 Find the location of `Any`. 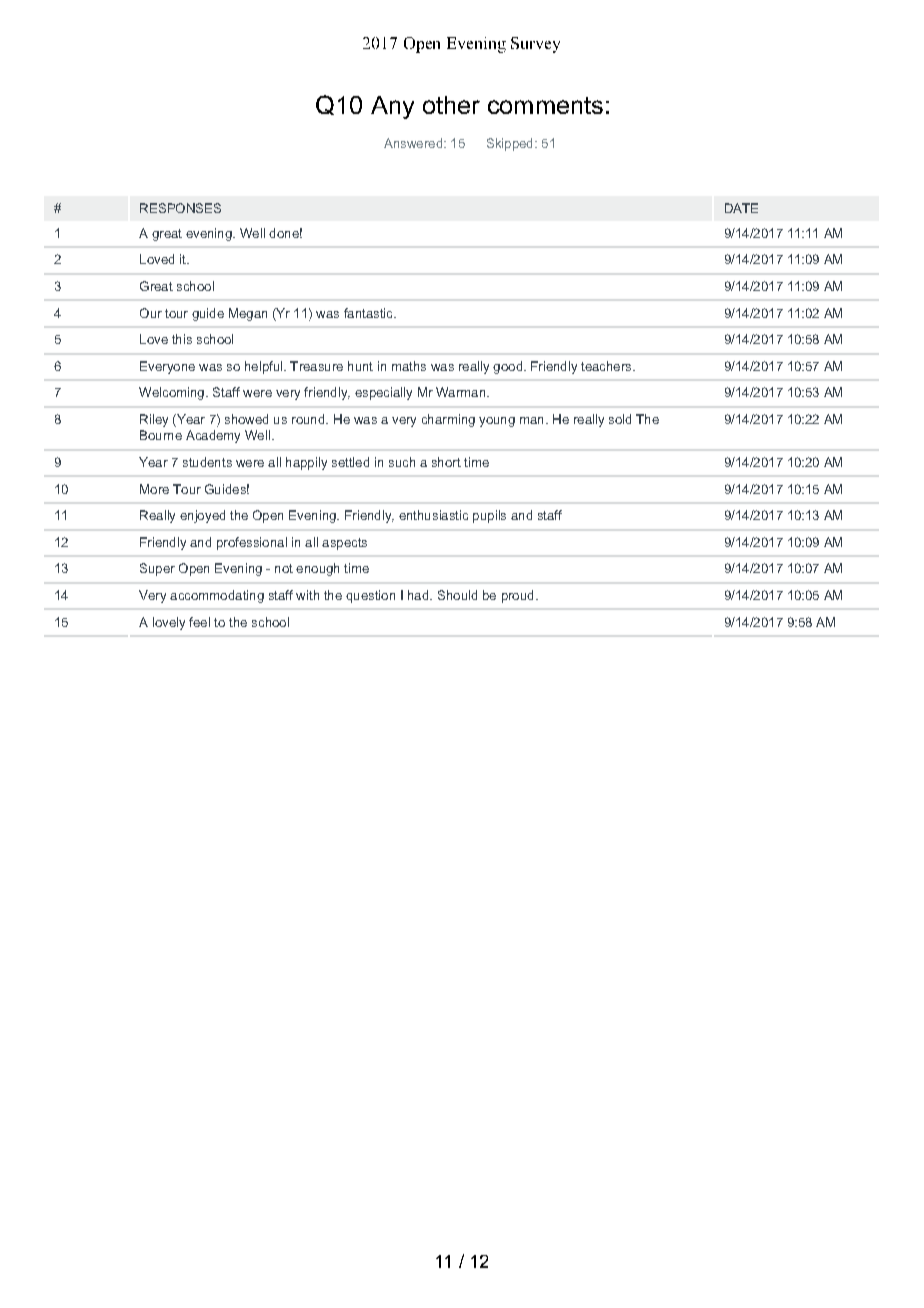

Any is located at coordinates (392, 107).
